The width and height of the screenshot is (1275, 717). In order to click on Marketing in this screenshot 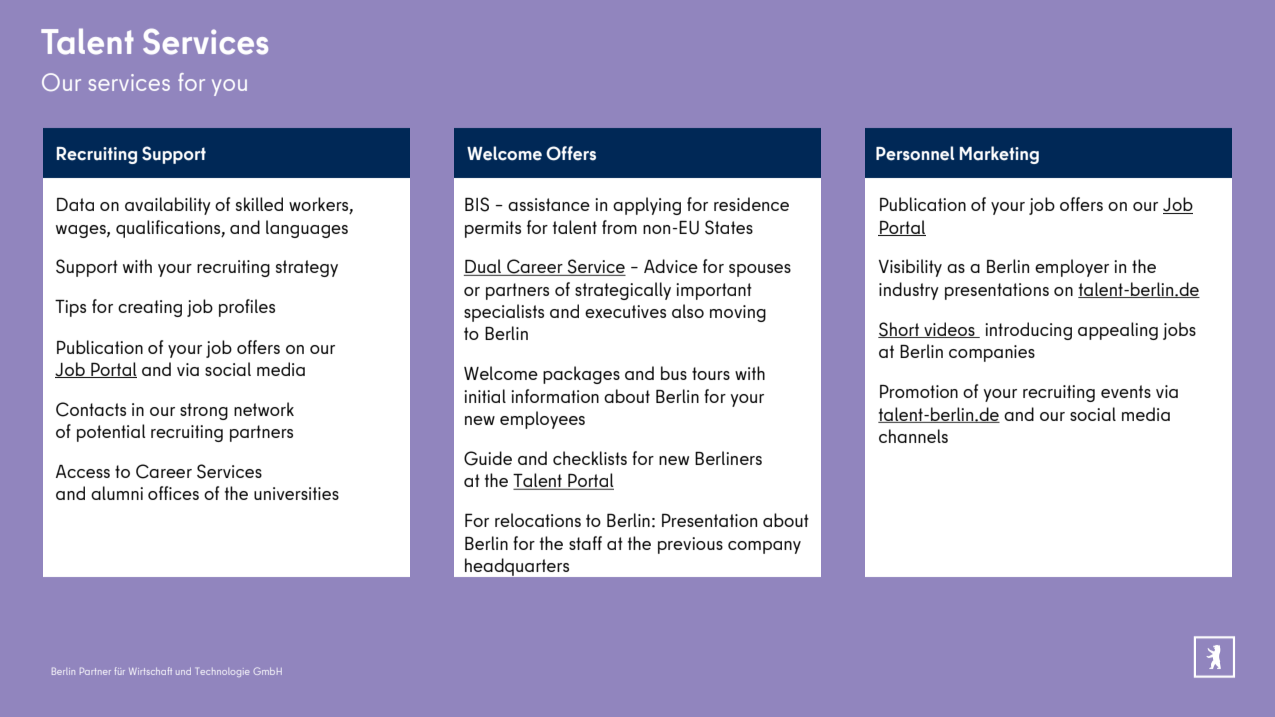, I will do `click(999, 155)`.
